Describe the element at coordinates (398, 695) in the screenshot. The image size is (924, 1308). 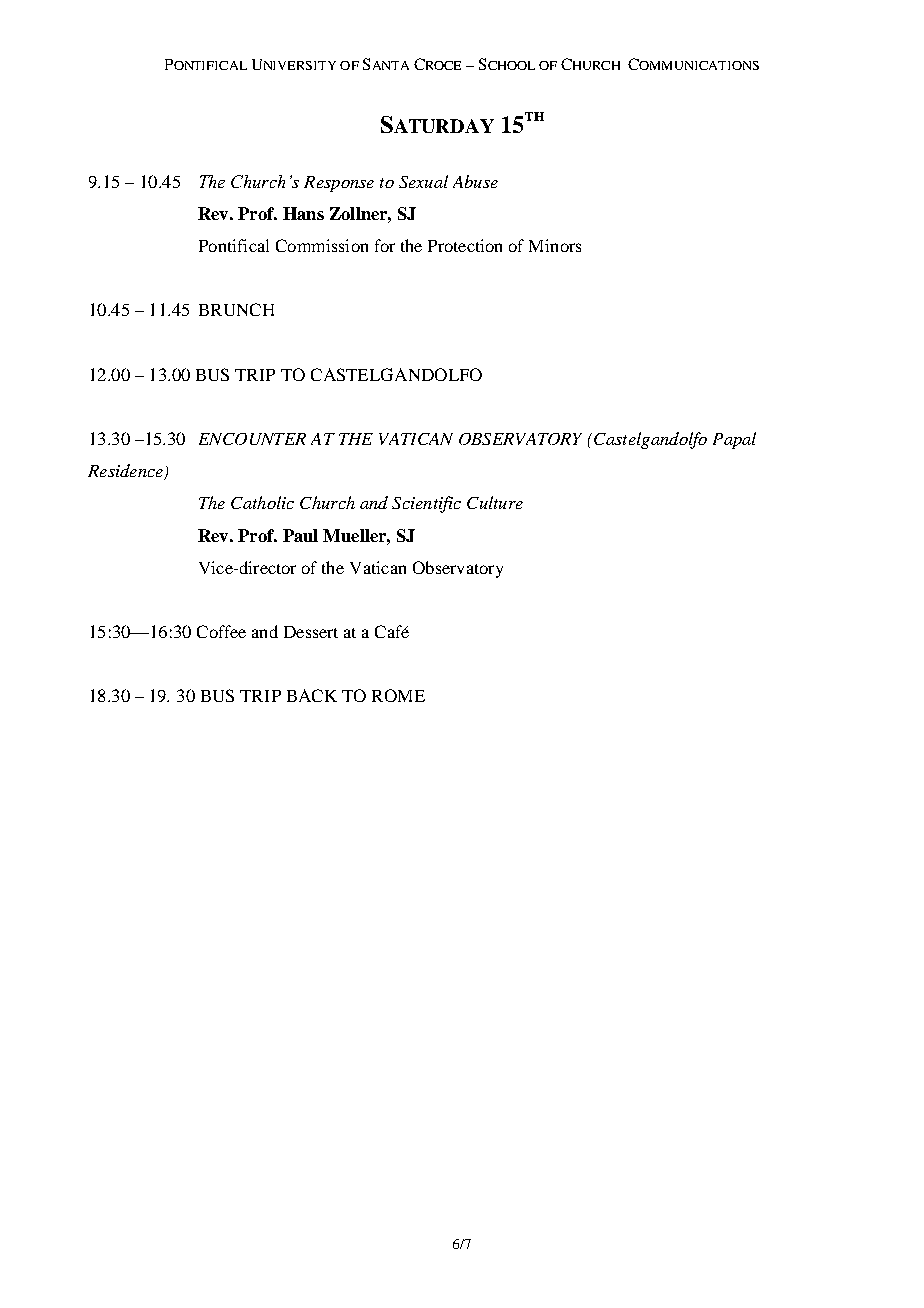
I see `ROME` at that location.
